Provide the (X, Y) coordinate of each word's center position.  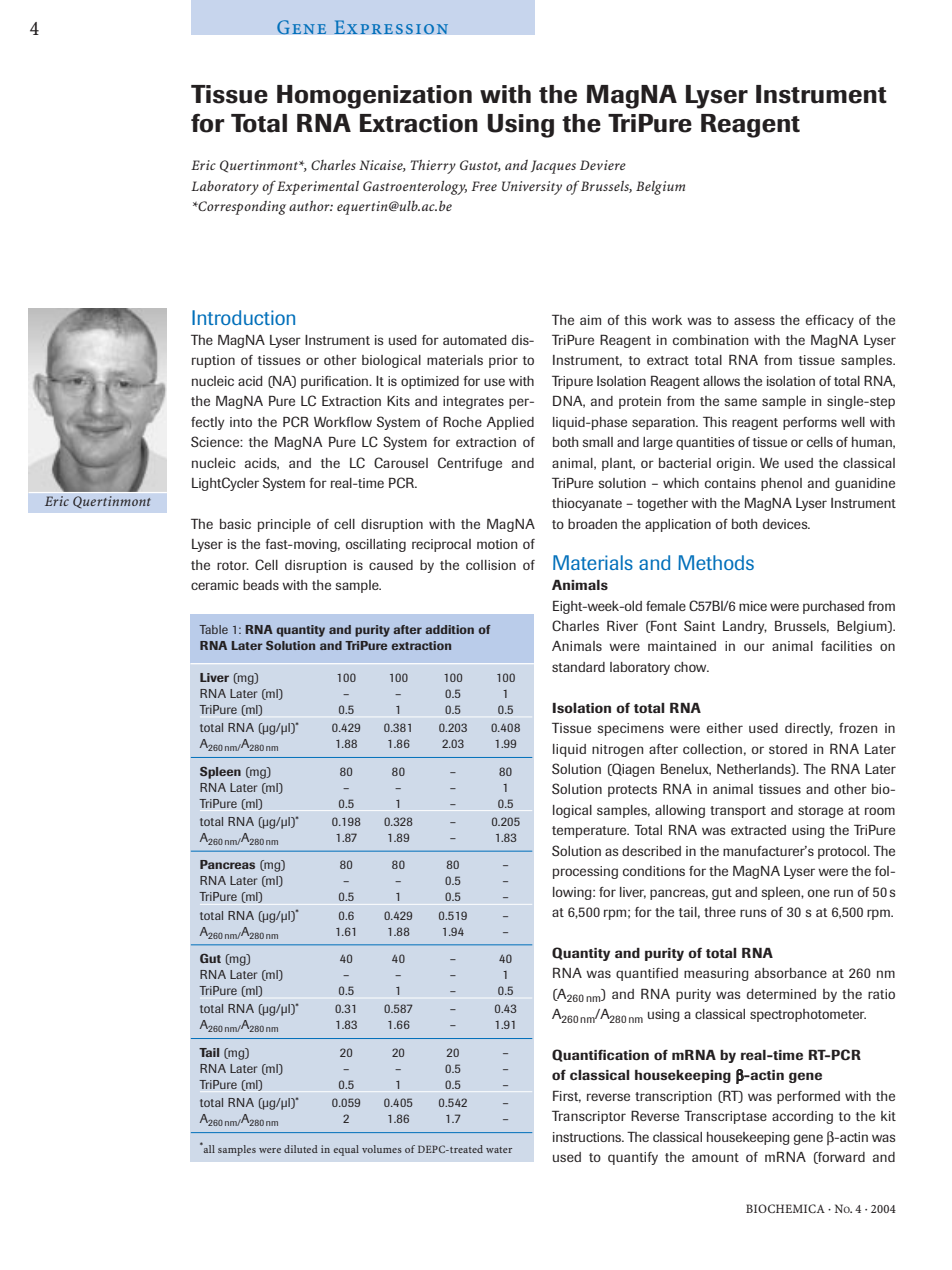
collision (491, 565)
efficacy (830, 321)
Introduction (243, 317)
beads (261, 585)
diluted (301, 1149)
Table (213, 629)
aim (590, 320)
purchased (833, 607)
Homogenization (374, 97)
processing (585, 872)
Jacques (553, 167)
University (532, 188)
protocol (843, 852)
